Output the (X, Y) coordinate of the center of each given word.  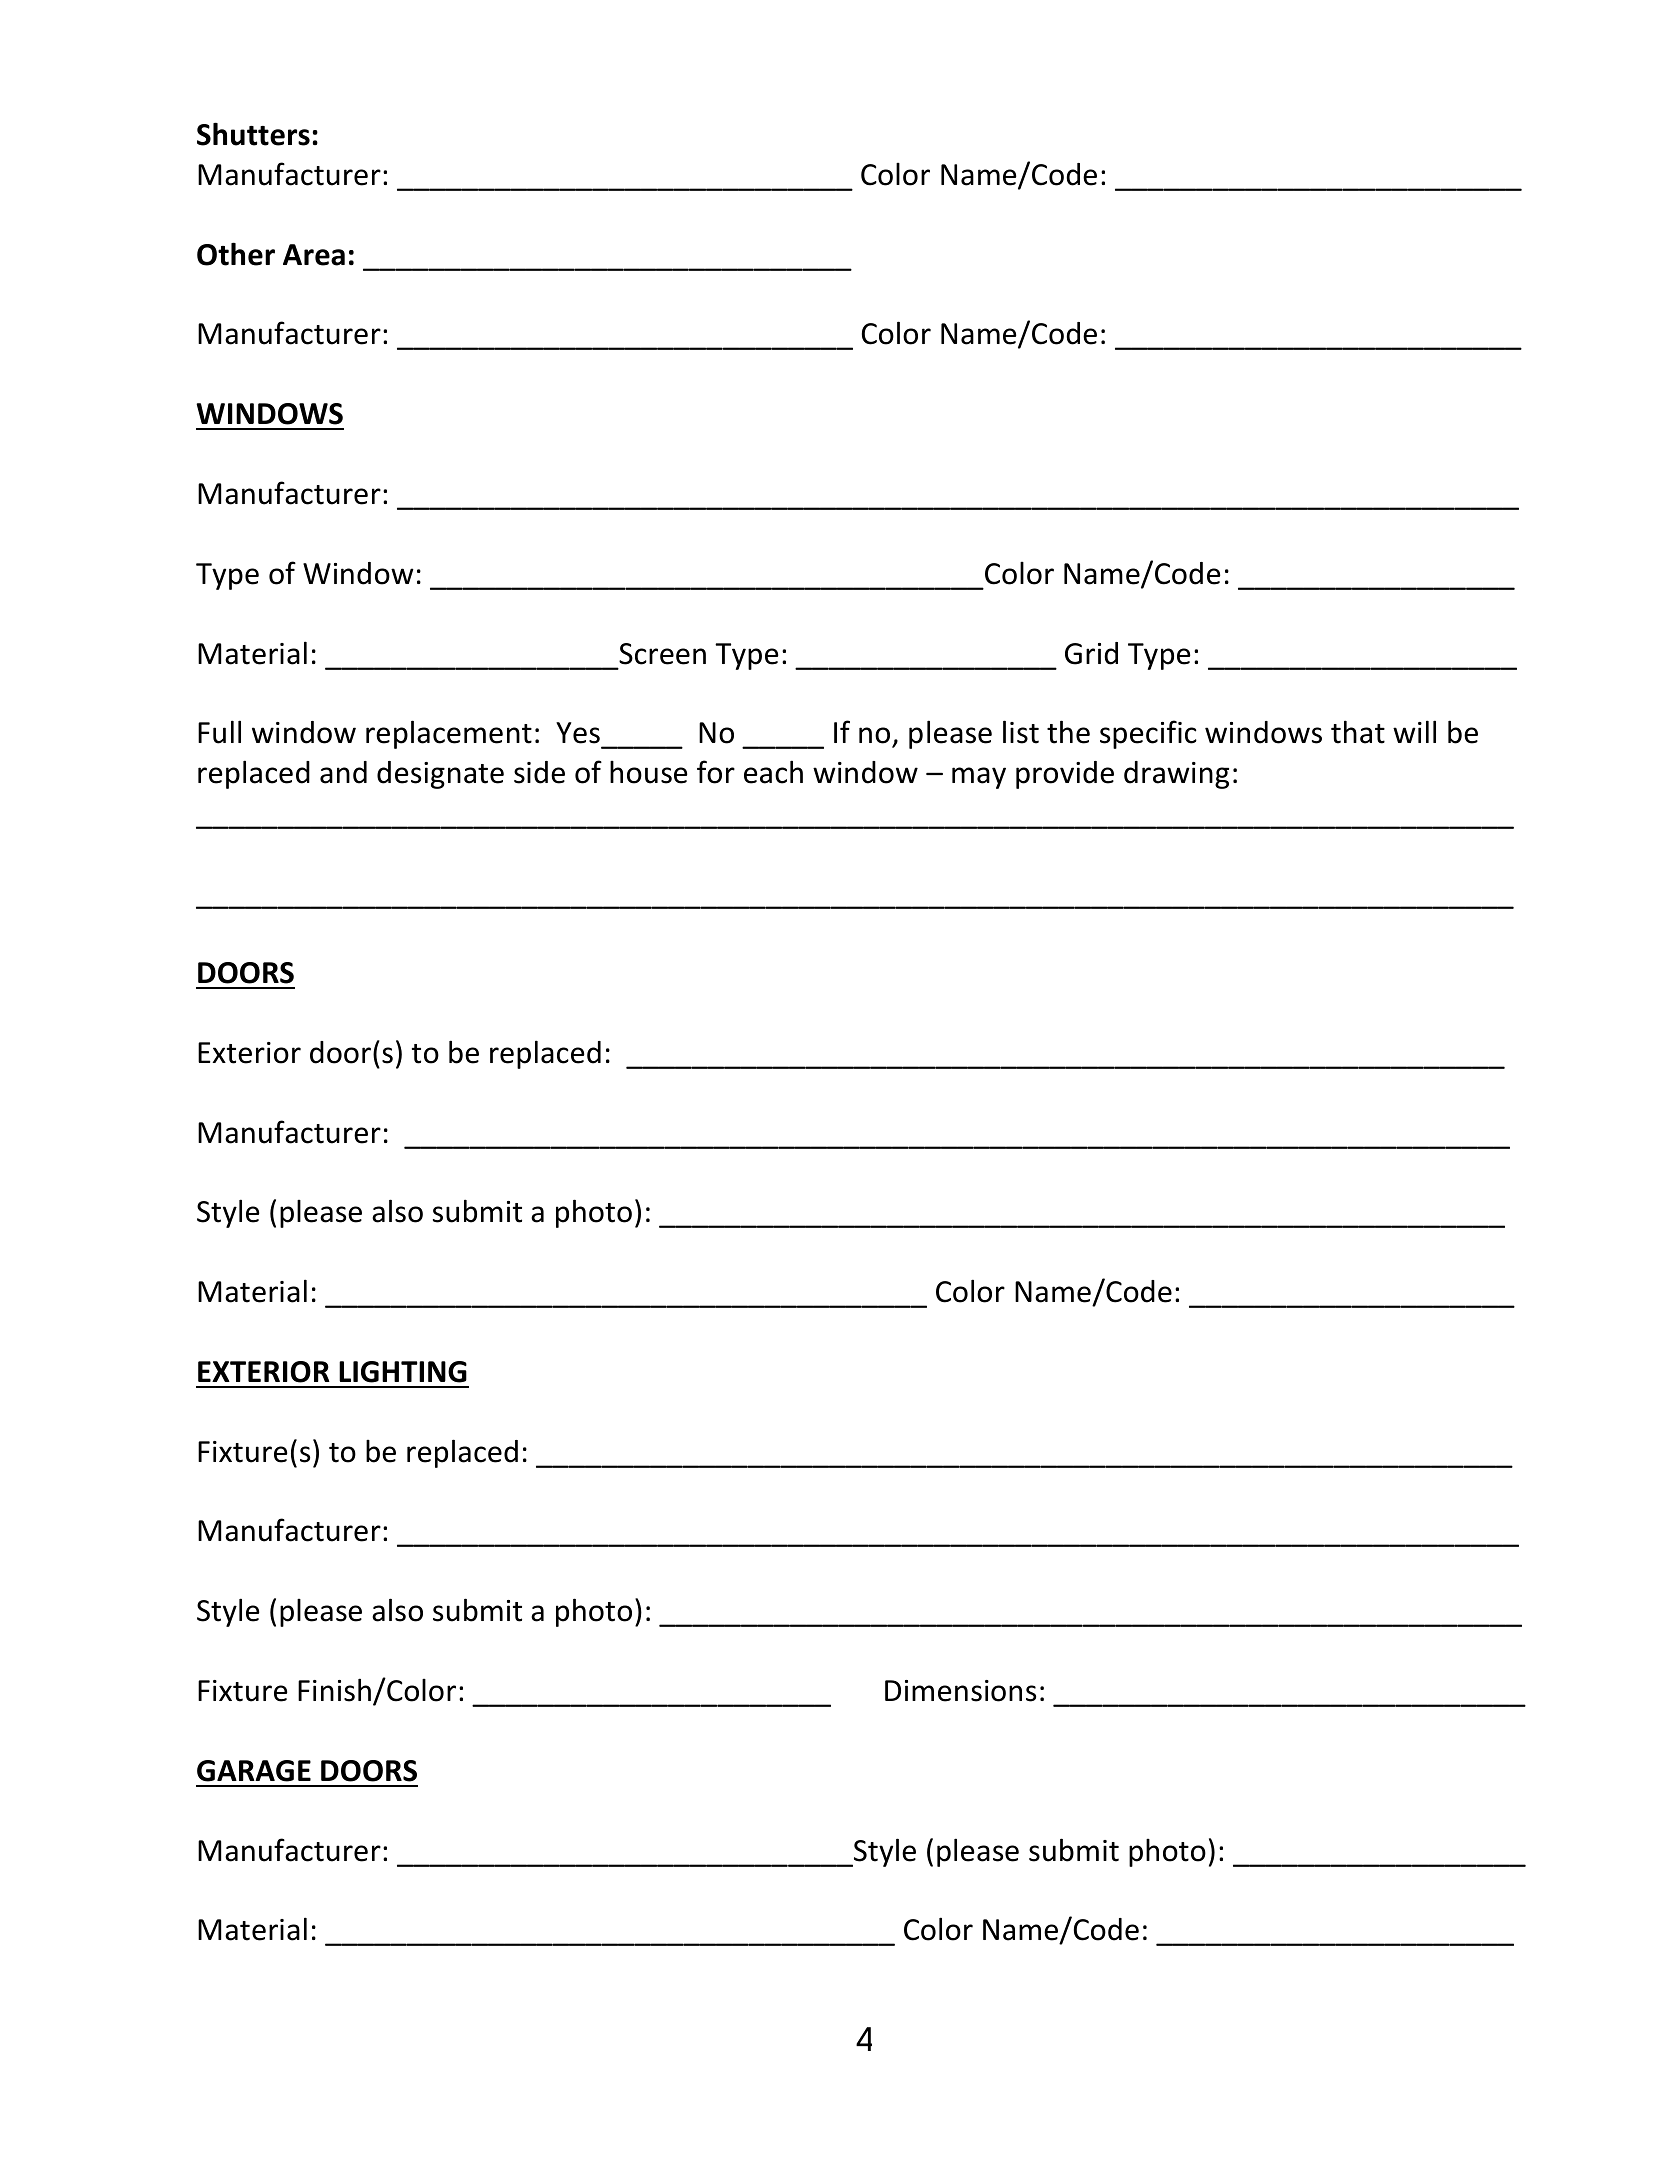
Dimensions (960, 1691)
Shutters (253, 134)
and (343, 772)
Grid (1091, 653)
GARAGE (254, 1771)
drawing (1176, 775)
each (773, 772)
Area (314, 255)
